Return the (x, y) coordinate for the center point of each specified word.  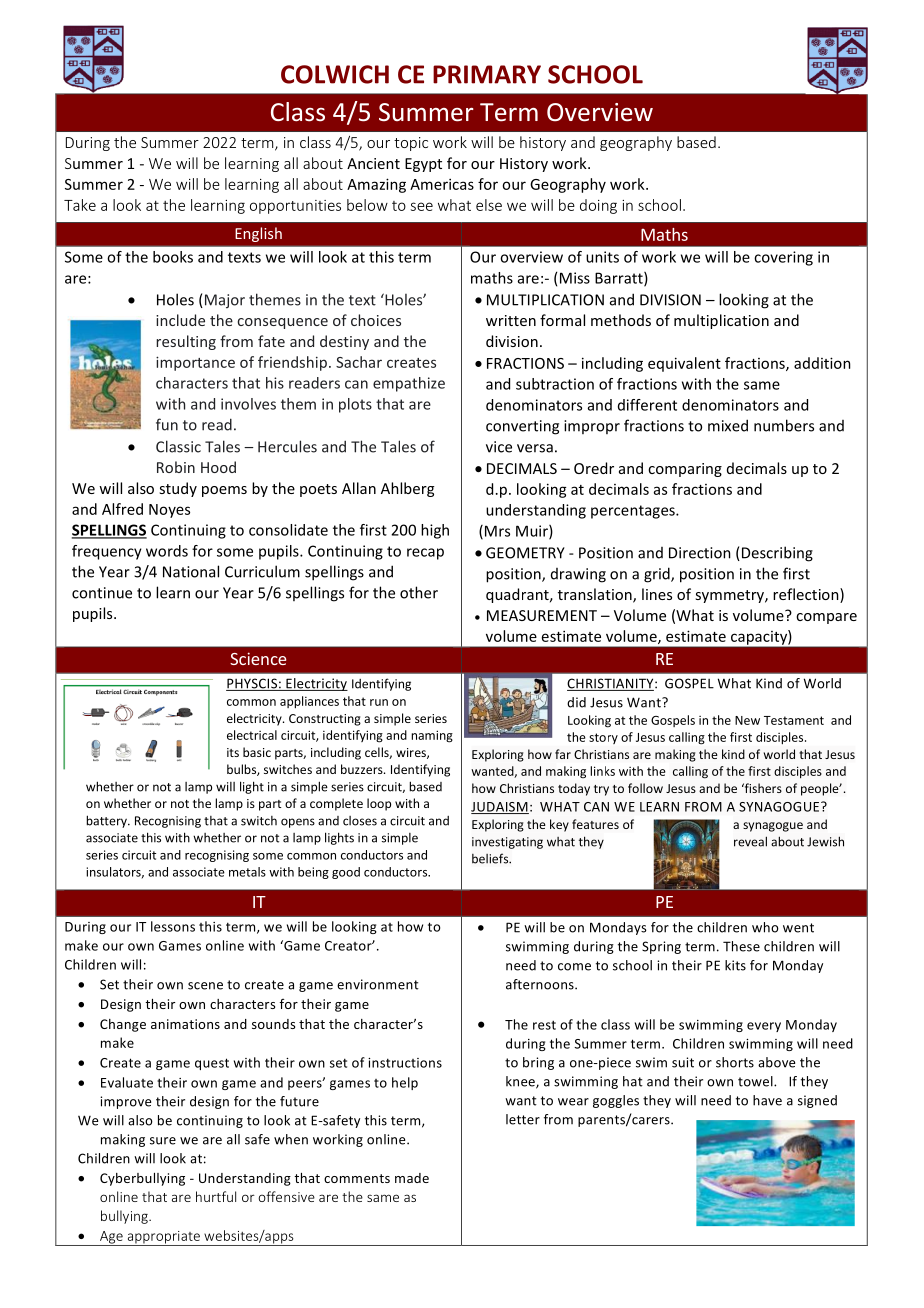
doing (598, 206)
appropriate (163, 1238)
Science (258, 658)
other (419, 592)
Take (80, 205)
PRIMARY (487, 74)
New (747, 720)
